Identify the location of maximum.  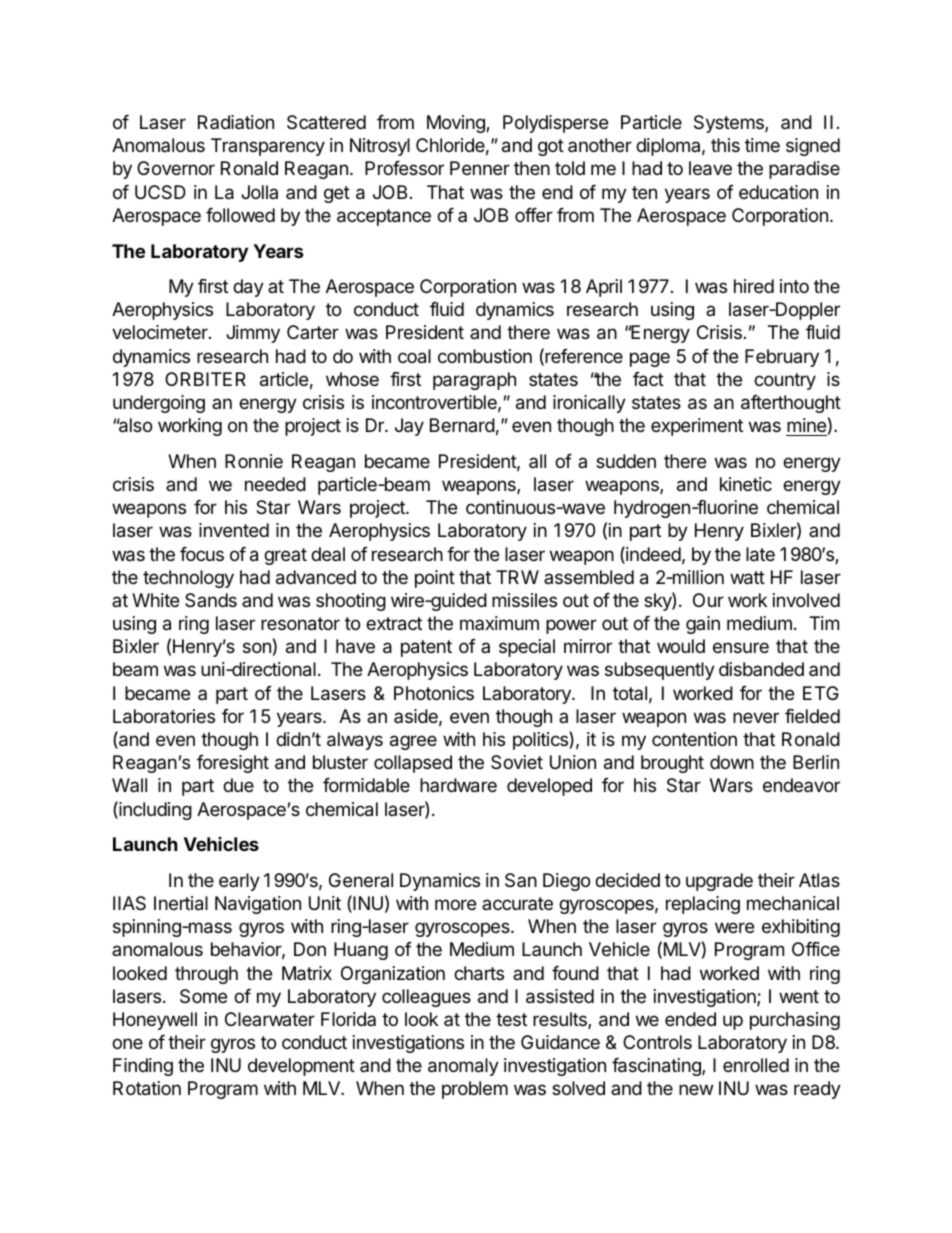
(499, 623).
